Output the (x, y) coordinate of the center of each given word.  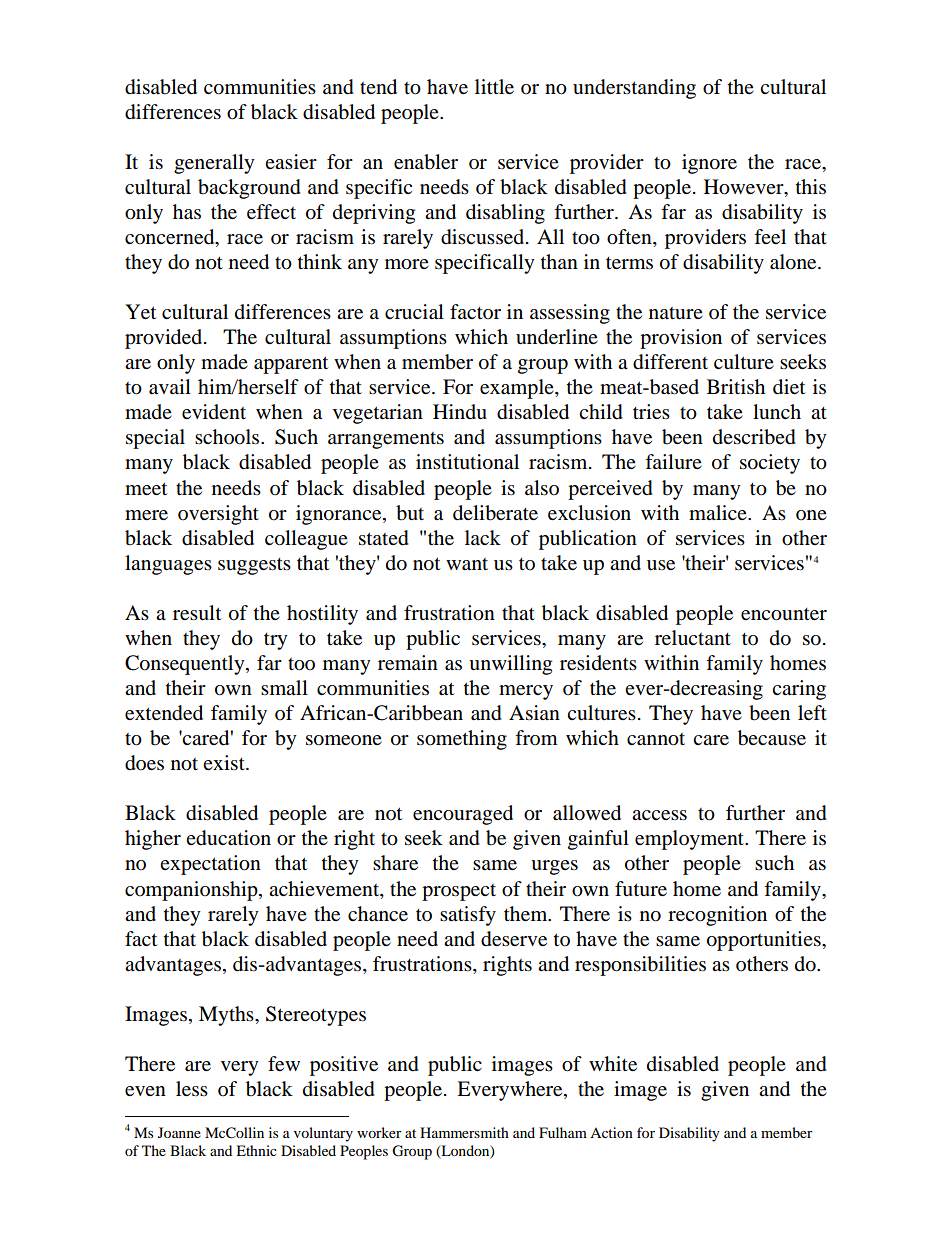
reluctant (693, 638)
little (494, 87)
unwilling (510, 665)
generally (214, 164)
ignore (709, 164)
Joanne (179, 1132)
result (197, 613)
